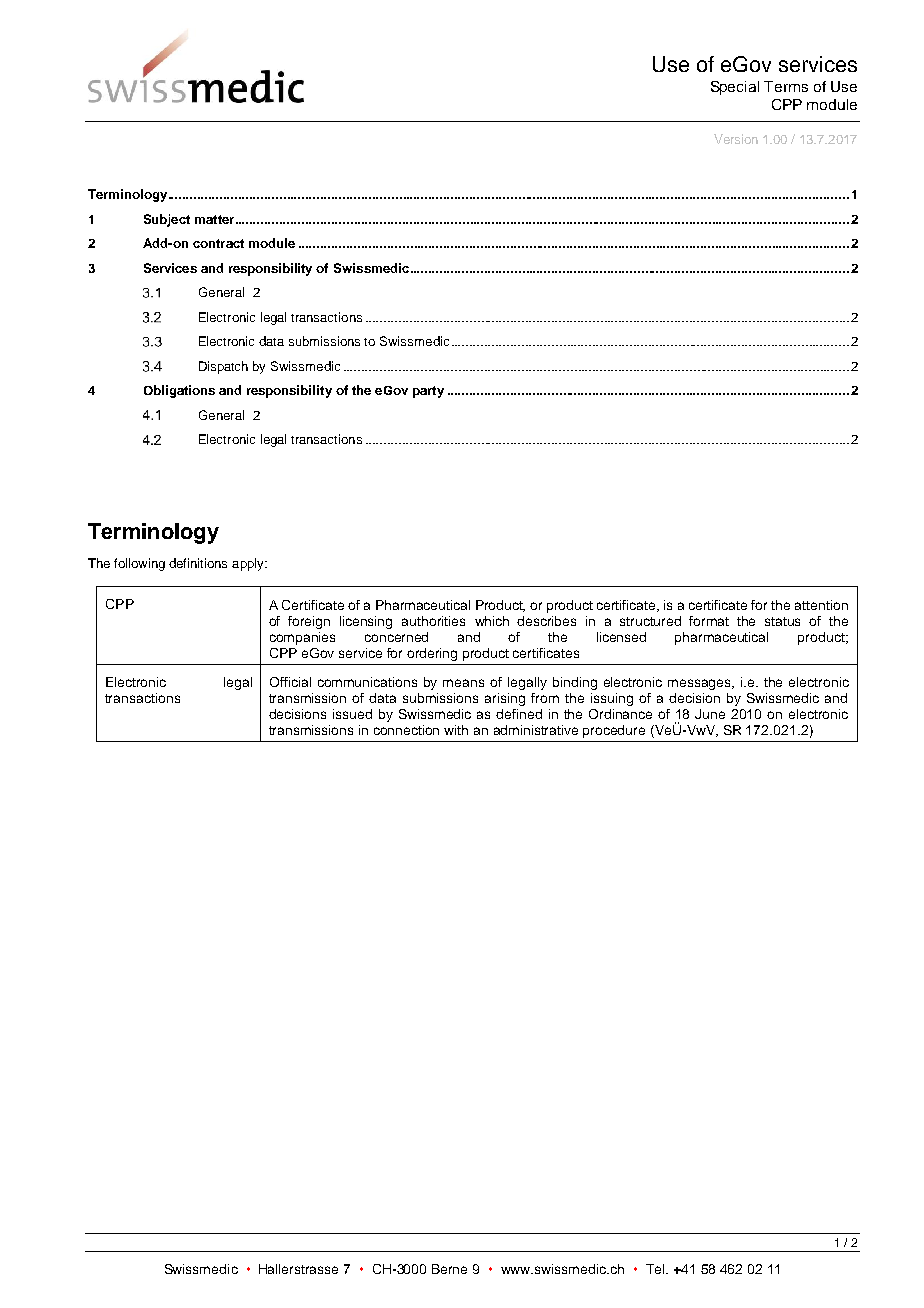  I want to click on Subject, so click(167, 220).
